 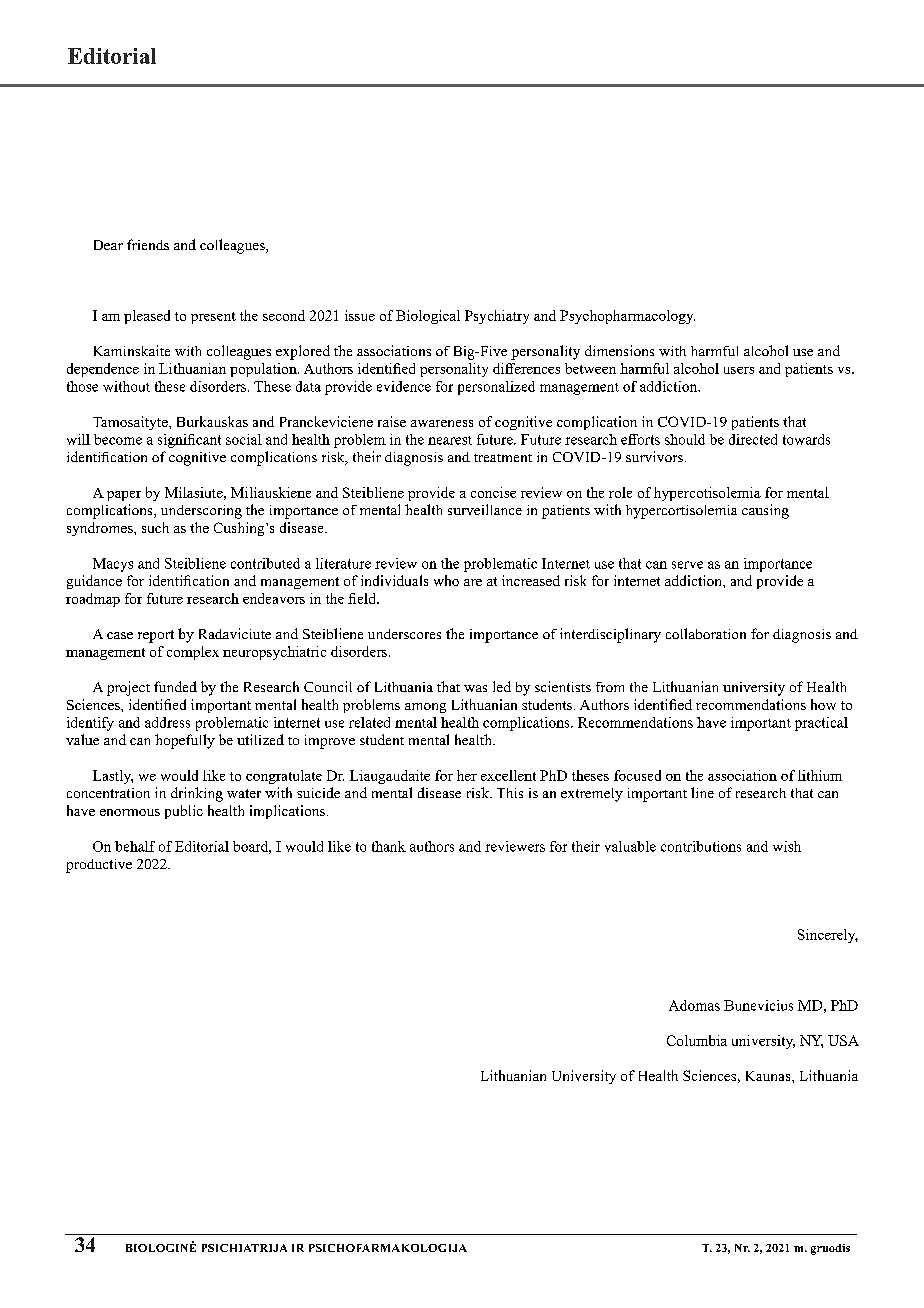 What do you see at coordinates (843, 1040) in the screenshot?
I see `USA` at bounding box center [843, 1040].
